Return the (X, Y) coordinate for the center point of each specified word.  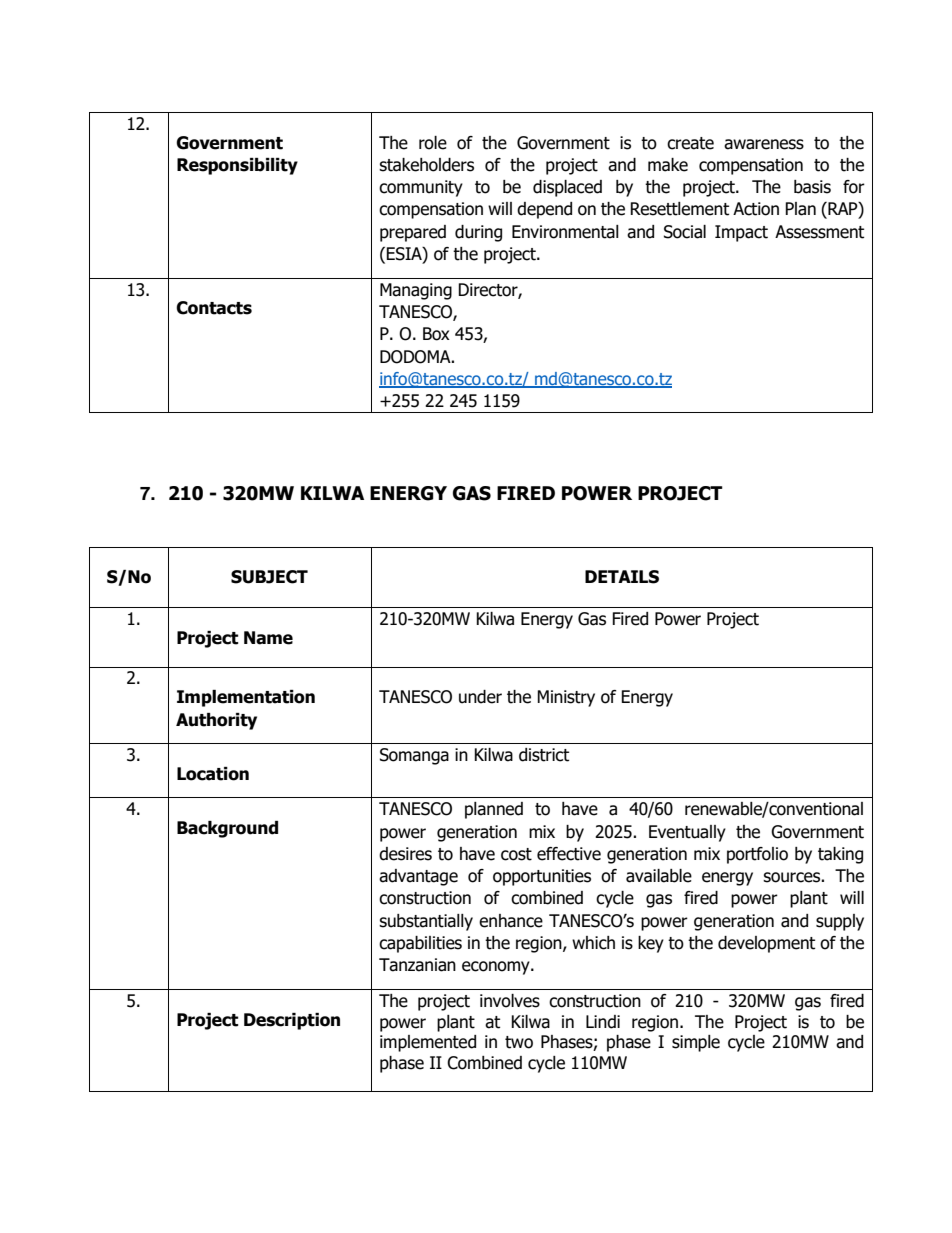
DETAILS (622, 577)
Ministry (566, 698)
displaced (567, 188)
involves (510, 1001)
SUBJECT (269, 577)
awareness (764, 144)
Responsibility (237, 166)
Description (292, 1021)
